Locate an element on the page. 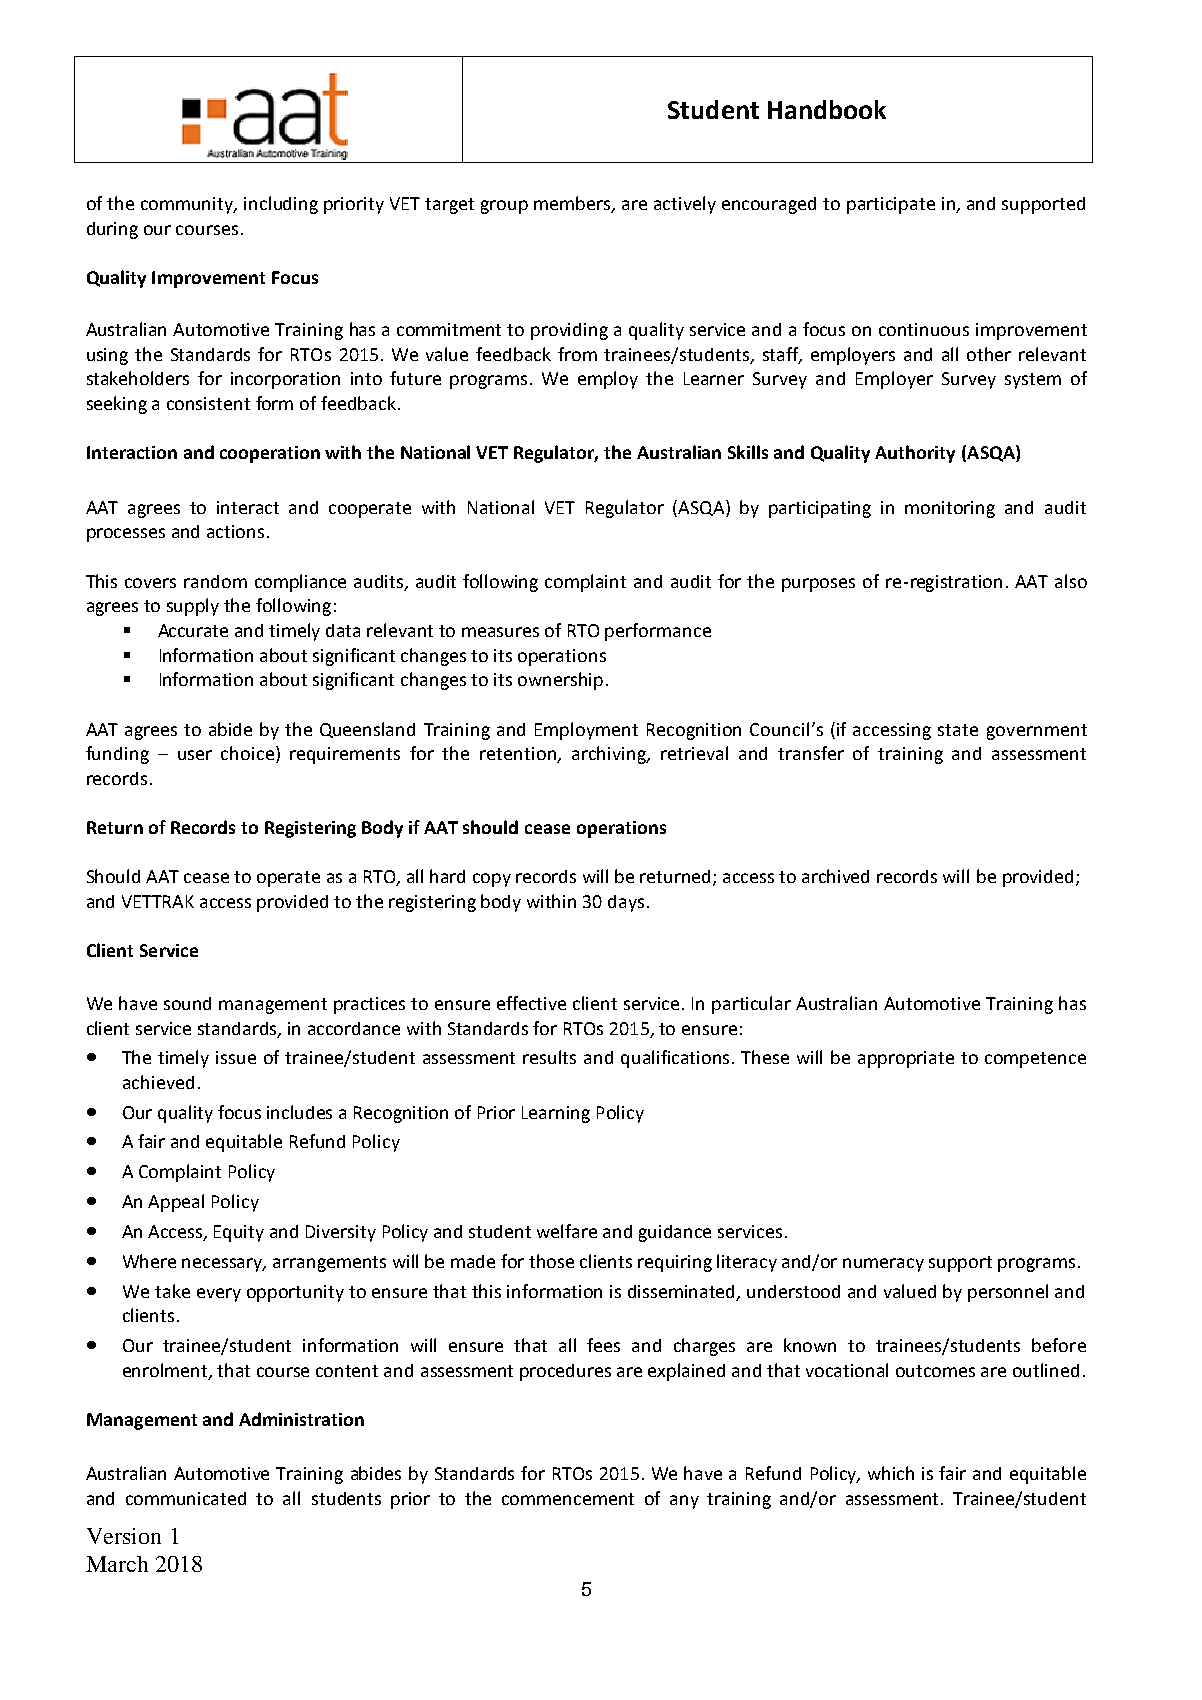  Skills is located at coordinates (748, 452).
